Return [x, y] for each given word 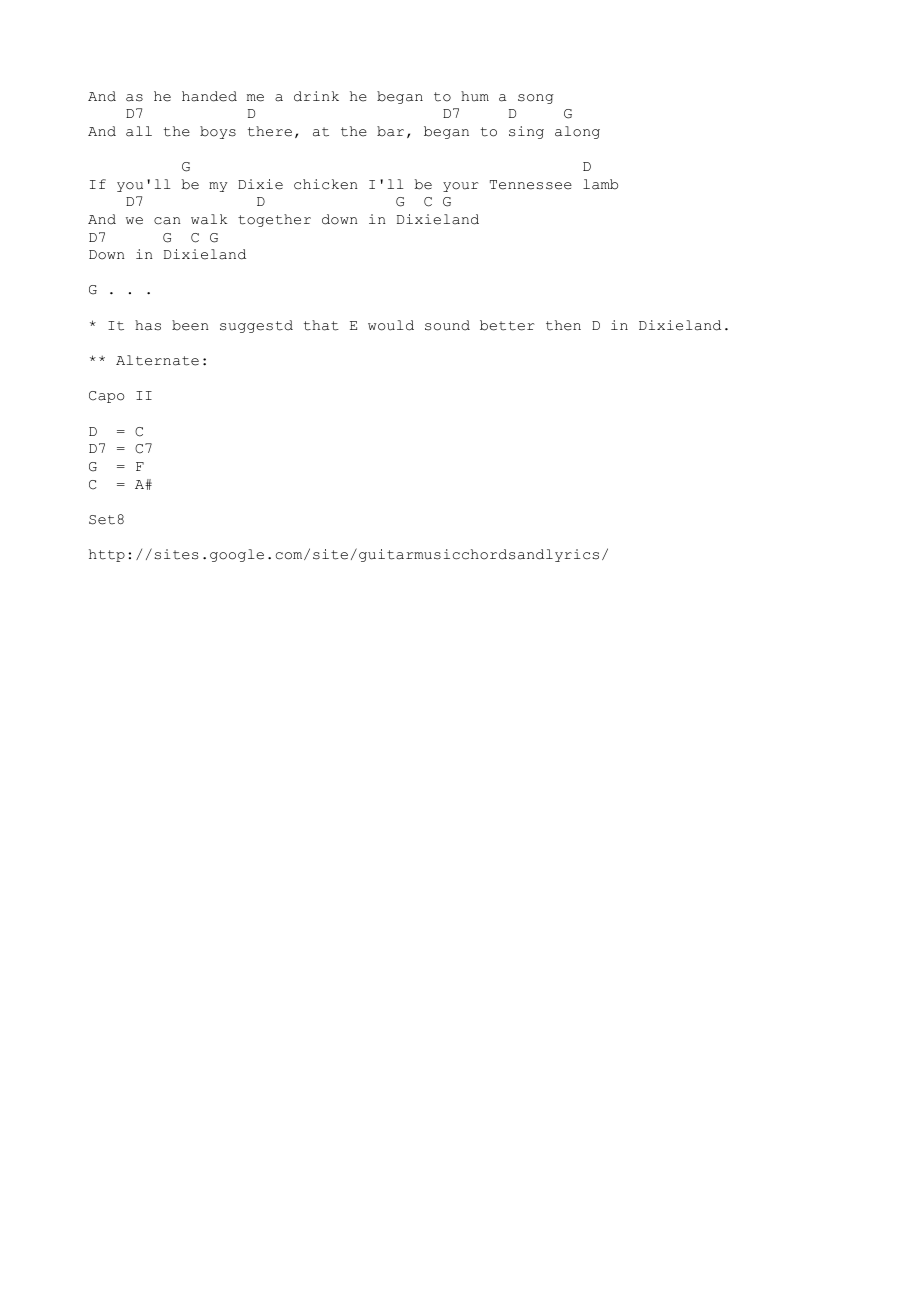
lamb [600, 184]
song [536, 99]
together [274, 220]
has [148, 325]
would [391, 325]
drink [316, 96]
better [507, 325]
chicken [326, 184]
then [563, 325]
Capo [106, 397]
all [139, 131]
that [321, 325]
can [167, 221]
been [190, 325]
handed [209, 96]
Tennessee [531, 185]
